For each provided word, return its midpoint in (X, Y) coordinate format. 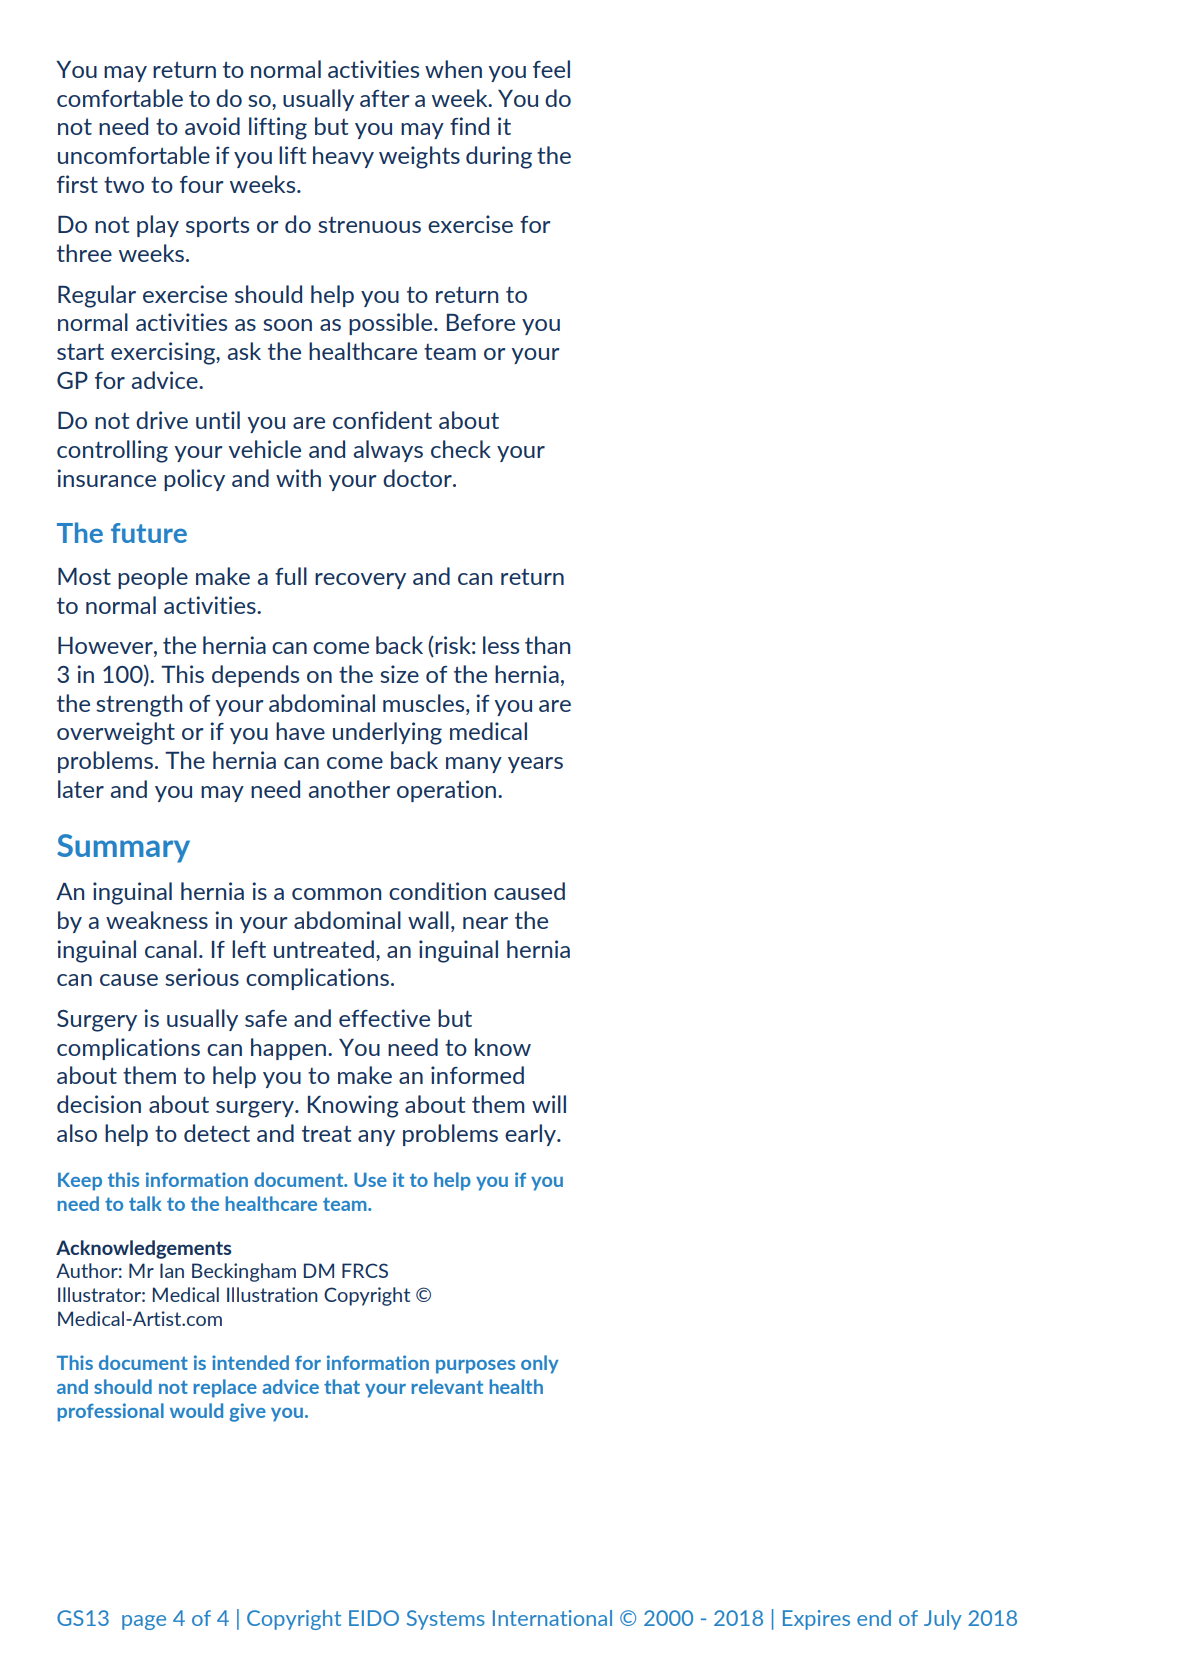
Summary (123, 848)
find (469, 126)
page (144, 1622)
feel (551, 69)
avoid (212, 126)
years (535, 765)
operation (446, 791)
